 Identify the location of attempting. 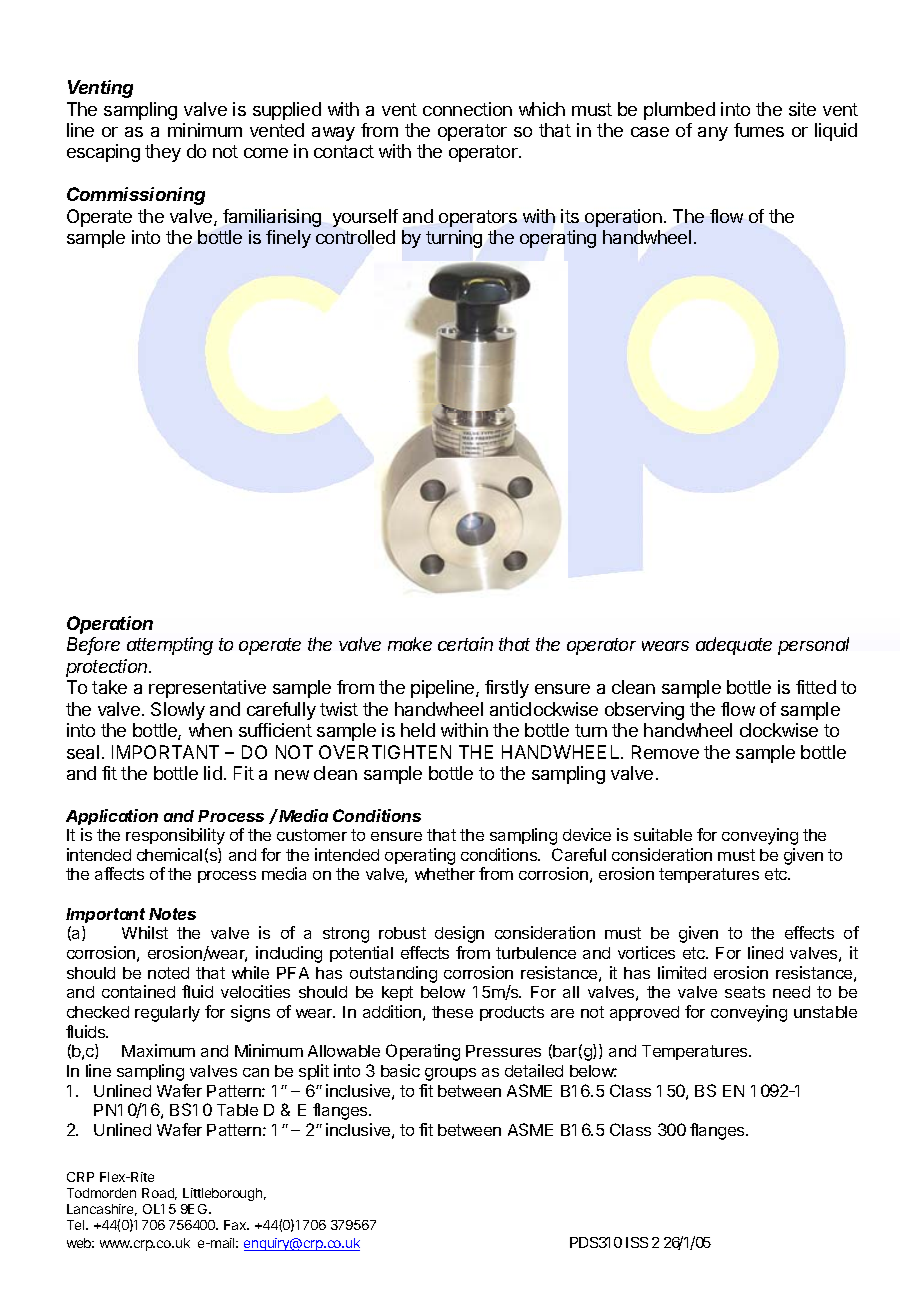
(170, 646).
